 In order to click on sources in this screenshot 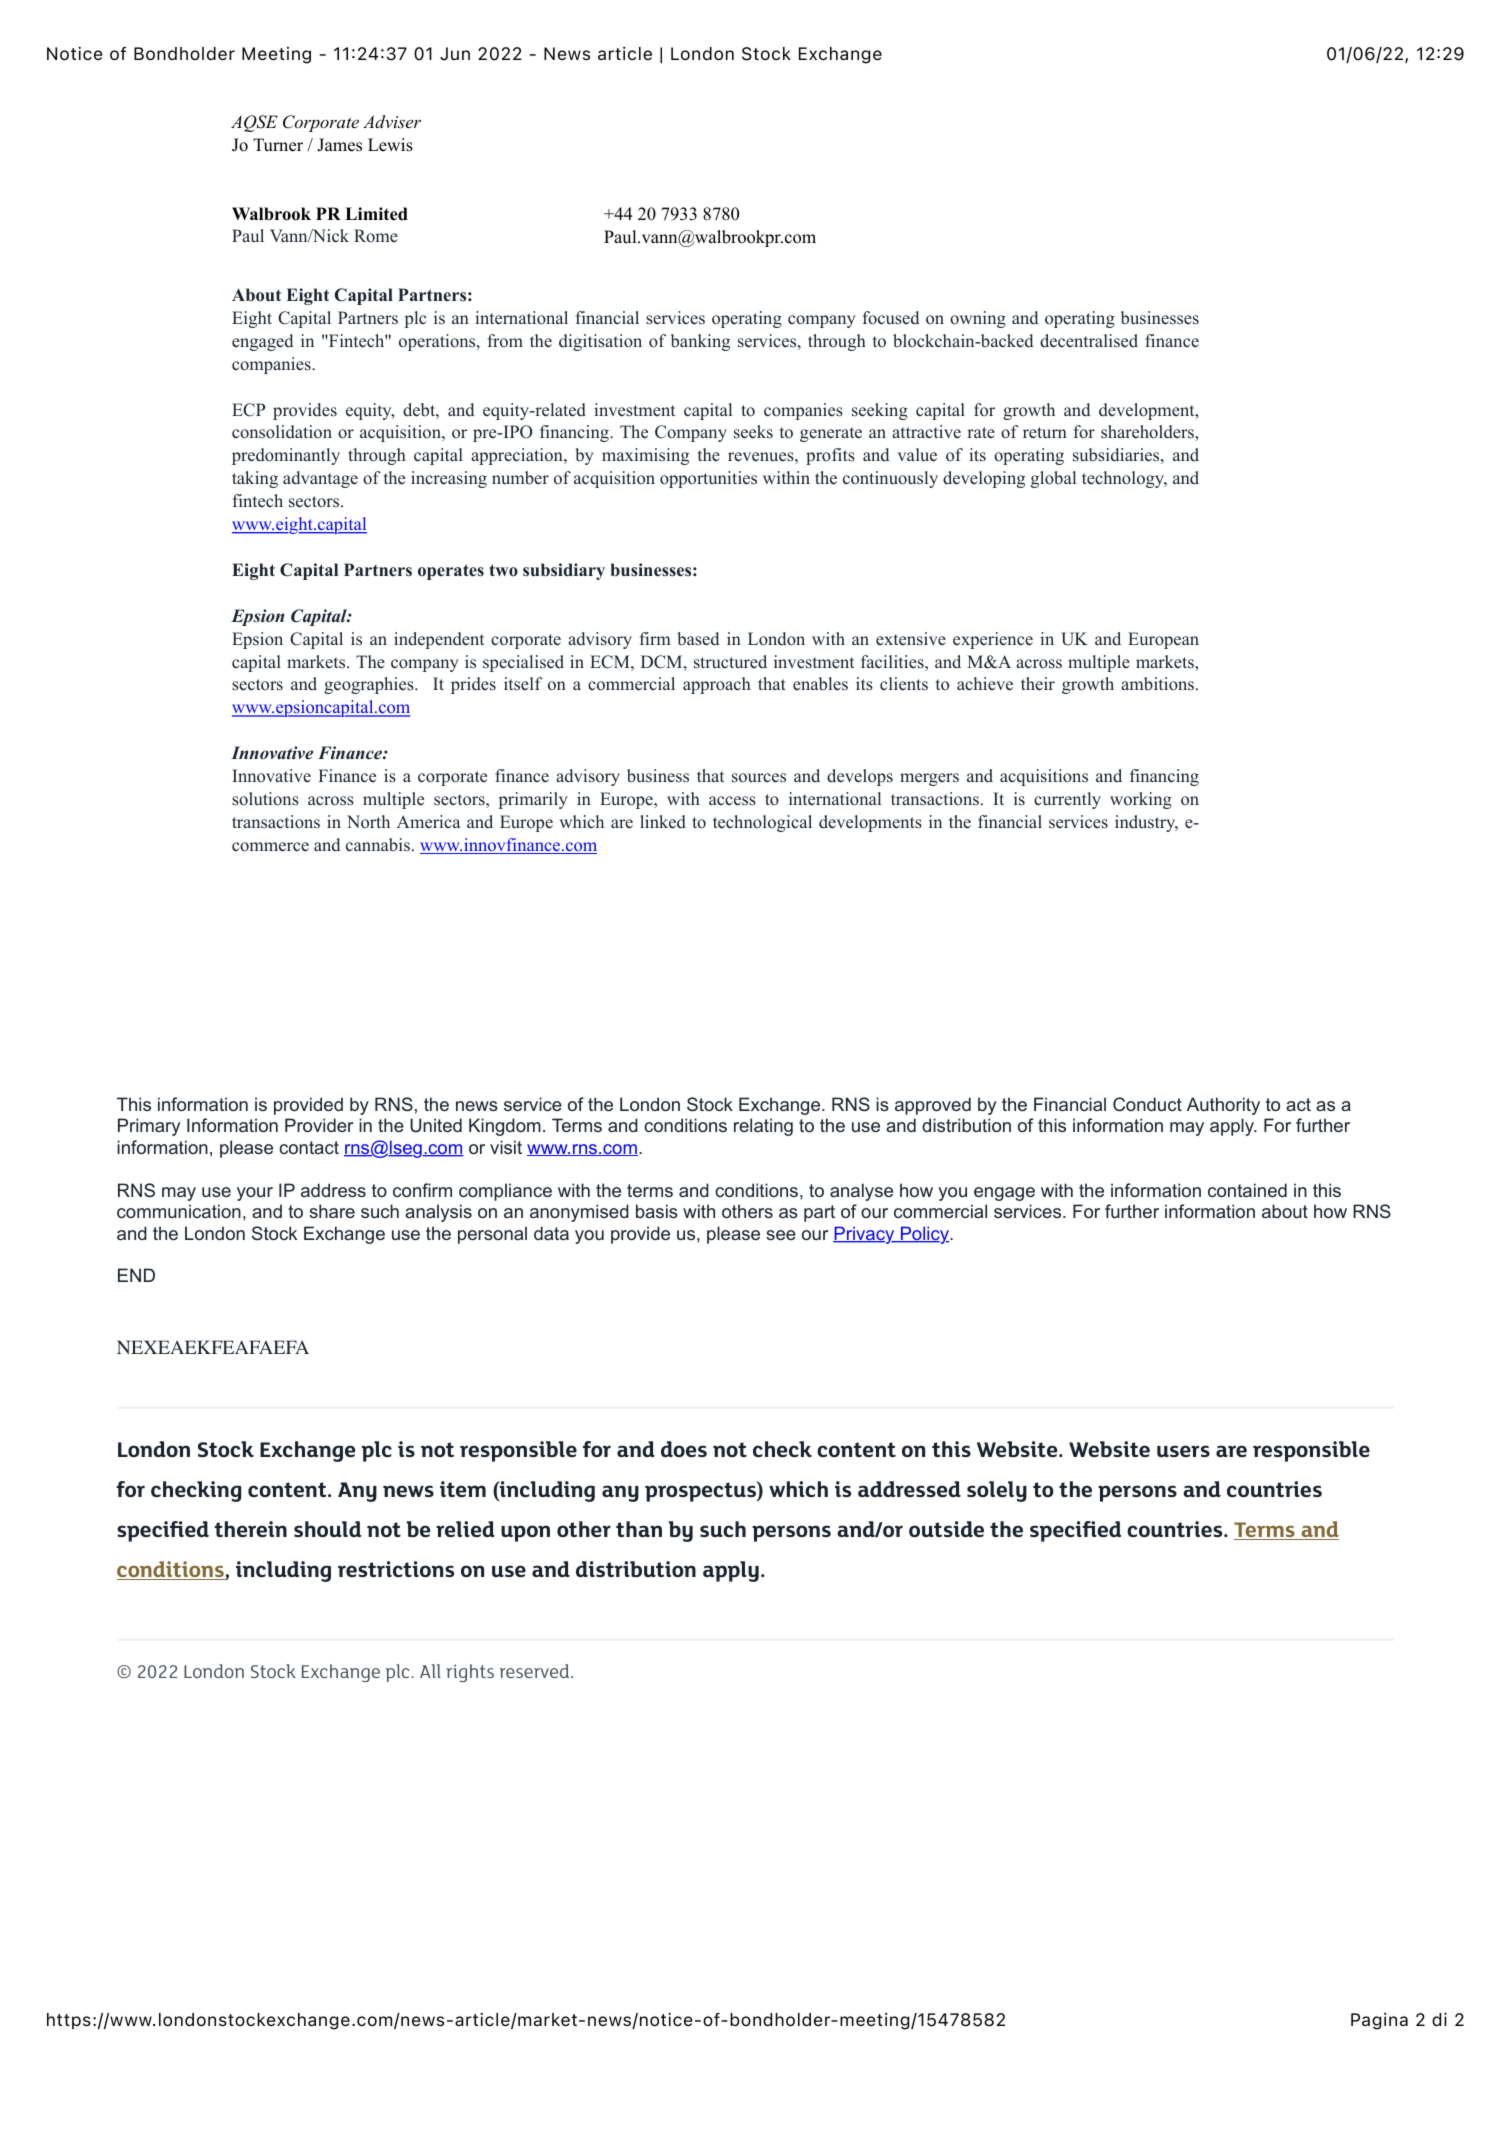, I will do `click(759, 778)`.
